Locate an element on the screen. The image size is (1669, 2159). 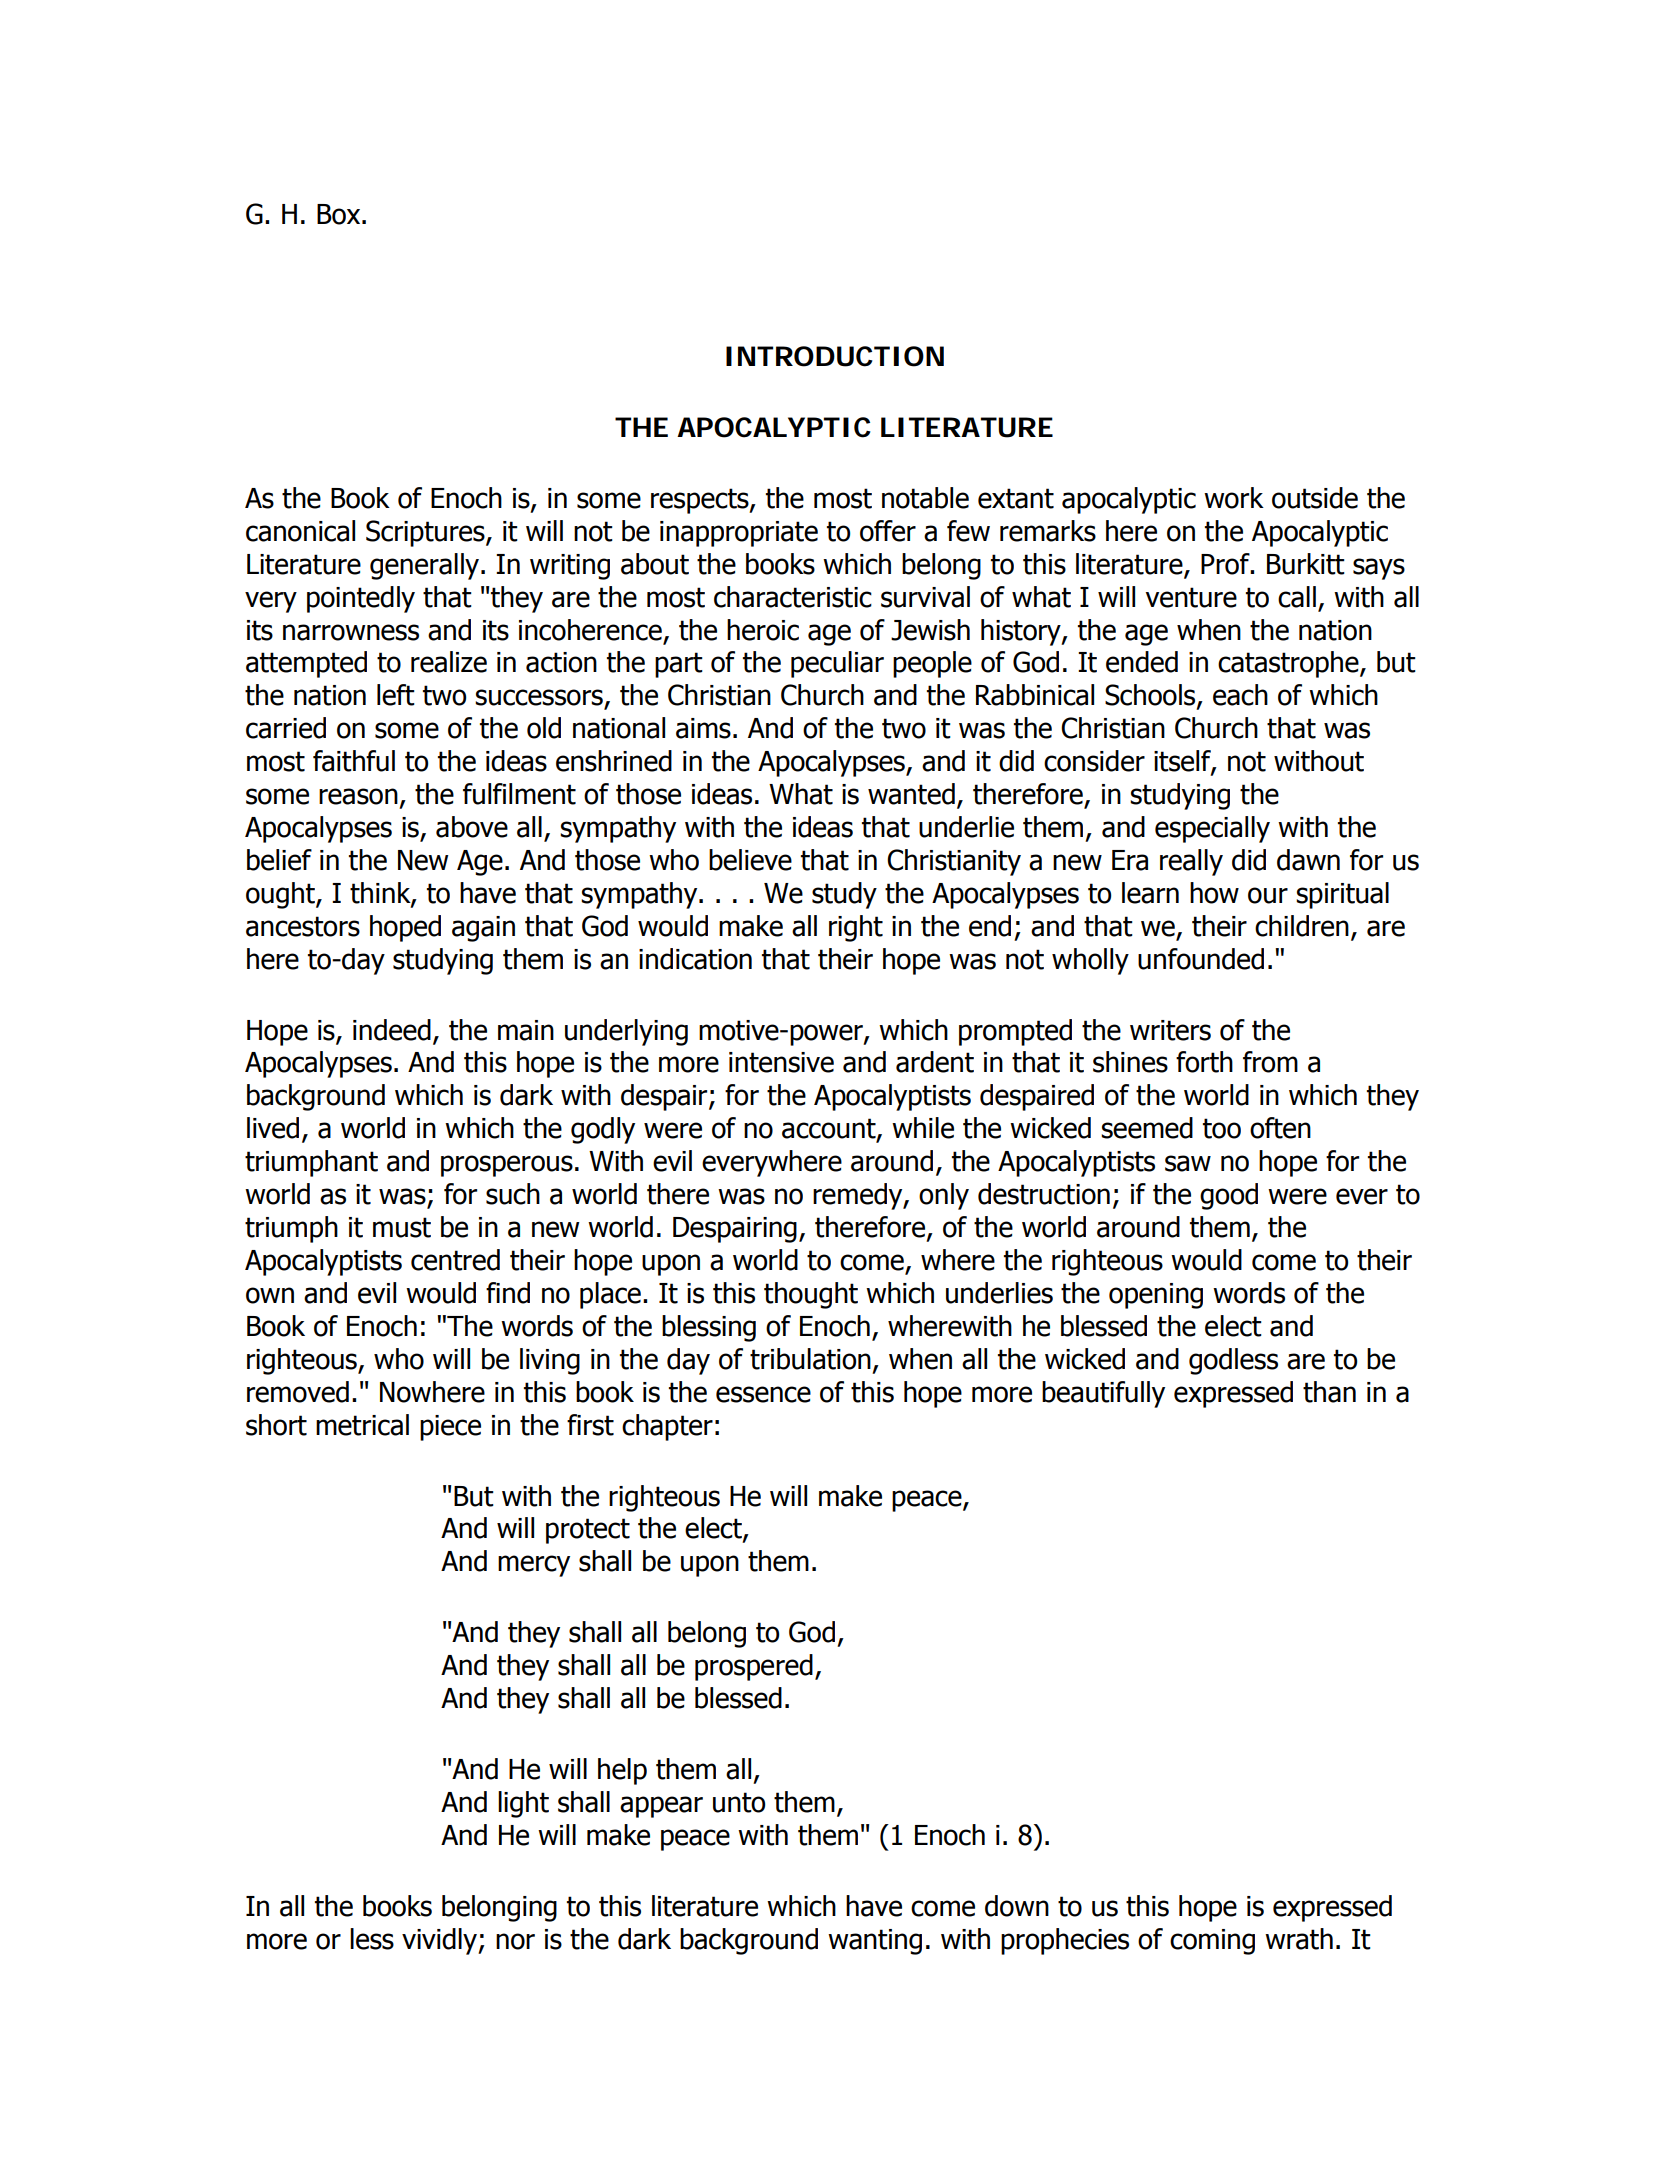
offer is located at coordinates (888, 531).
